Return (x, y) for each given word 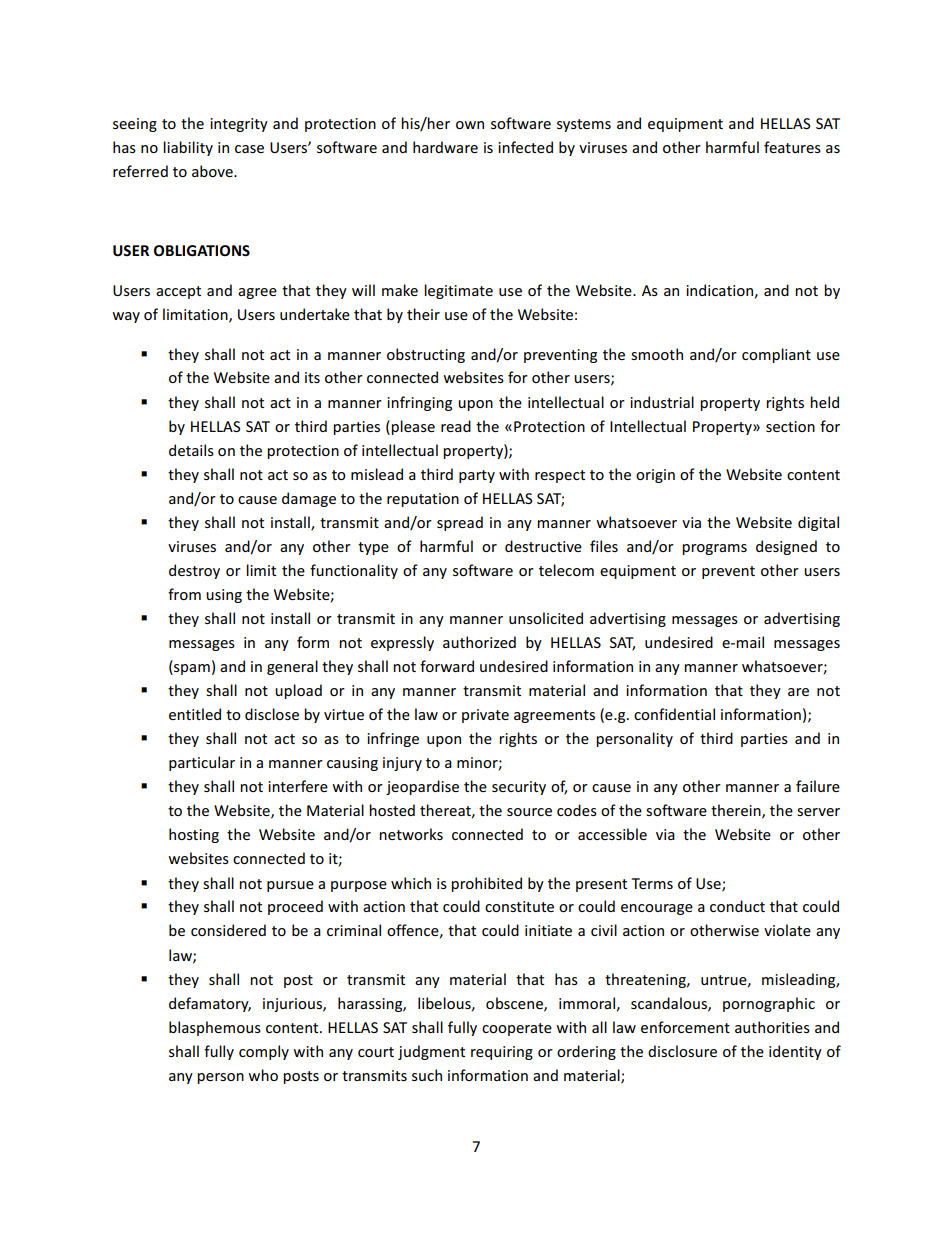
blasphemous (215, 1028)
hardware (445, 147)
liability (188, 148)
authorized (479, 642)
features (792, 147)
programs (714, 549)
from (184, 594)
